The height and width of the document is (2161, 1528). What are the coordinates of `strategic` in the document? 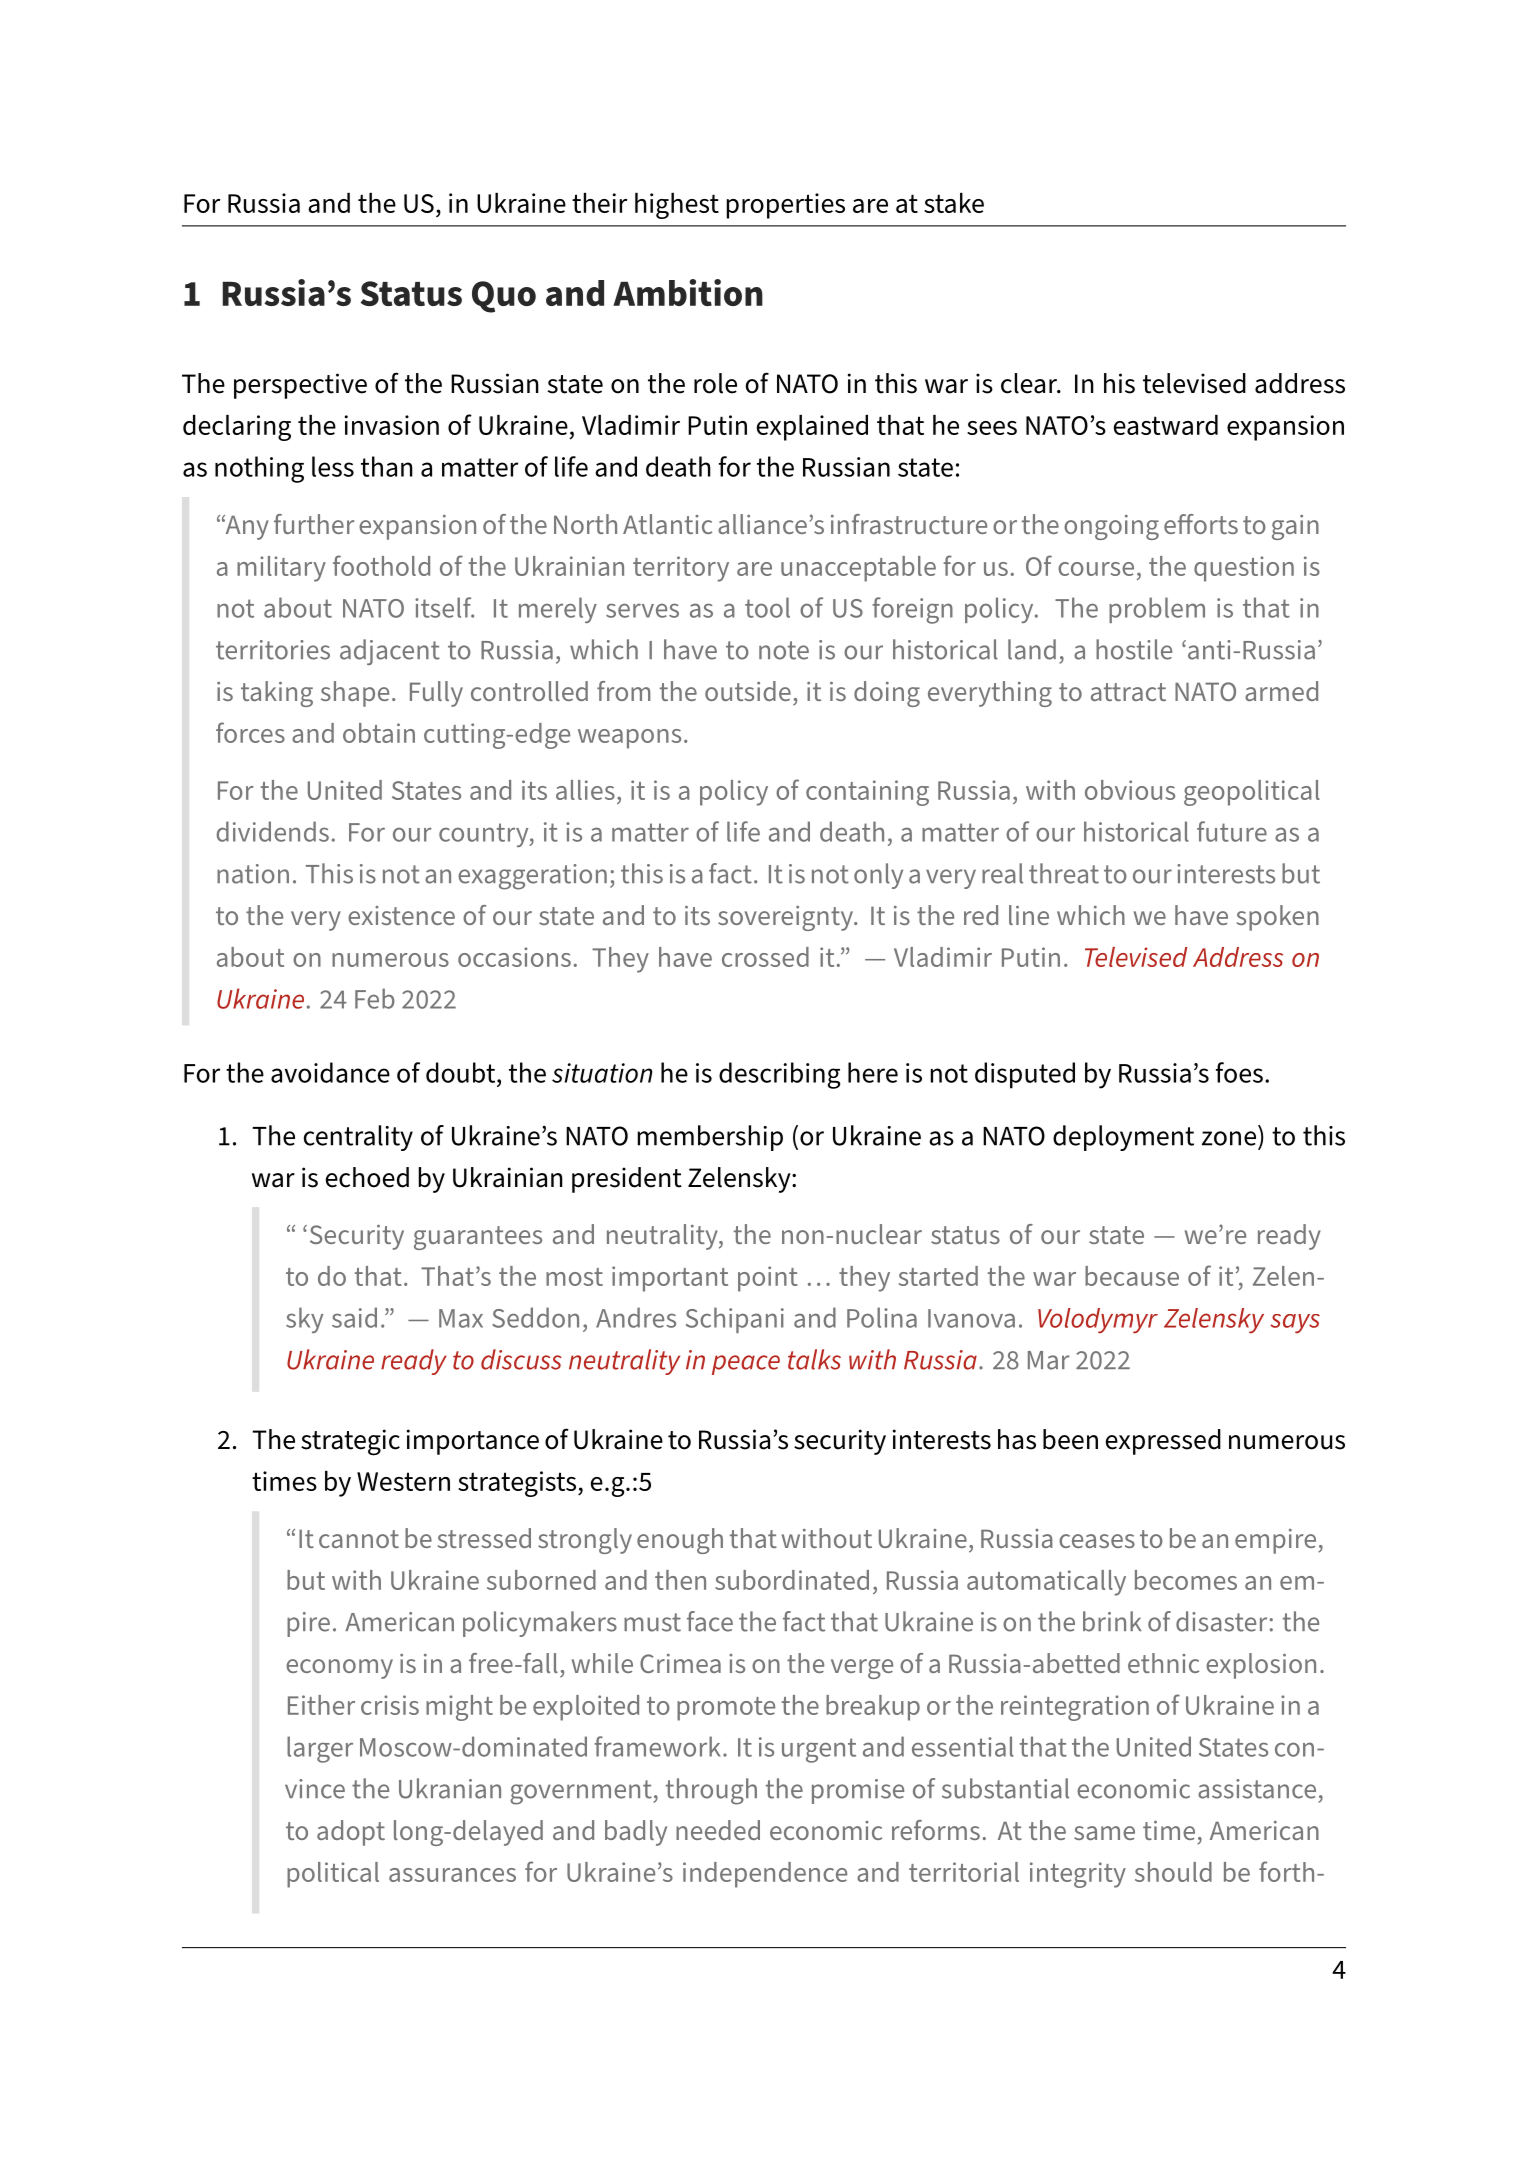 It's located at (350, 1442).
